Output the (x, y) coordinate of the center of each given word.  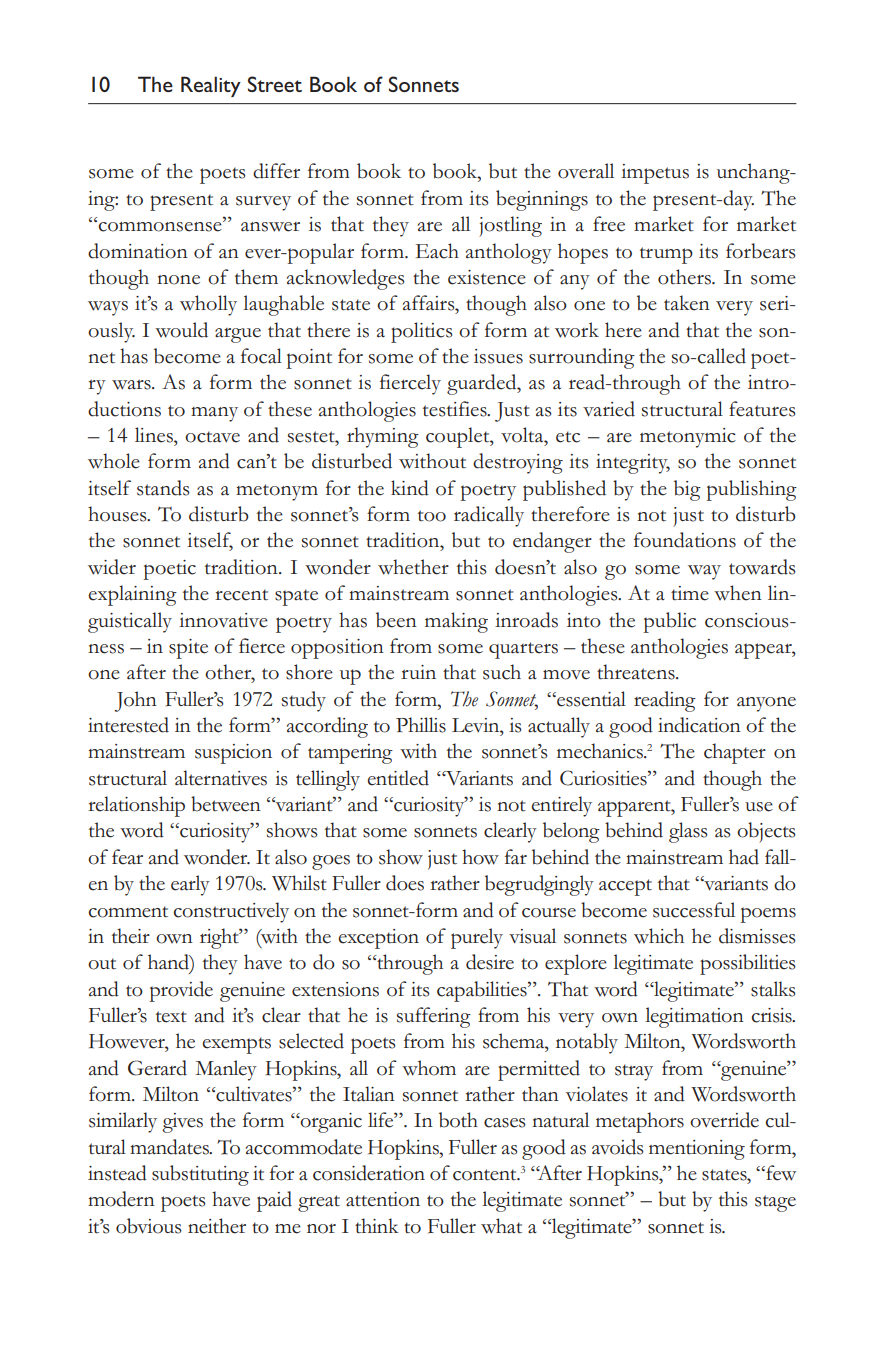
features (762, 409)
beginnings (542, 200)
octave (212, 437)
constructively (231, 912)
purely (477, 938)
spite (188, 649)
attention (383, 1199)
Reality (211, 86)
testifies (456, 409)
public (670, 622)
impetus (655, 174)
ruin (418, 672)
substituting (200, 1175)
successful (694, 910)
